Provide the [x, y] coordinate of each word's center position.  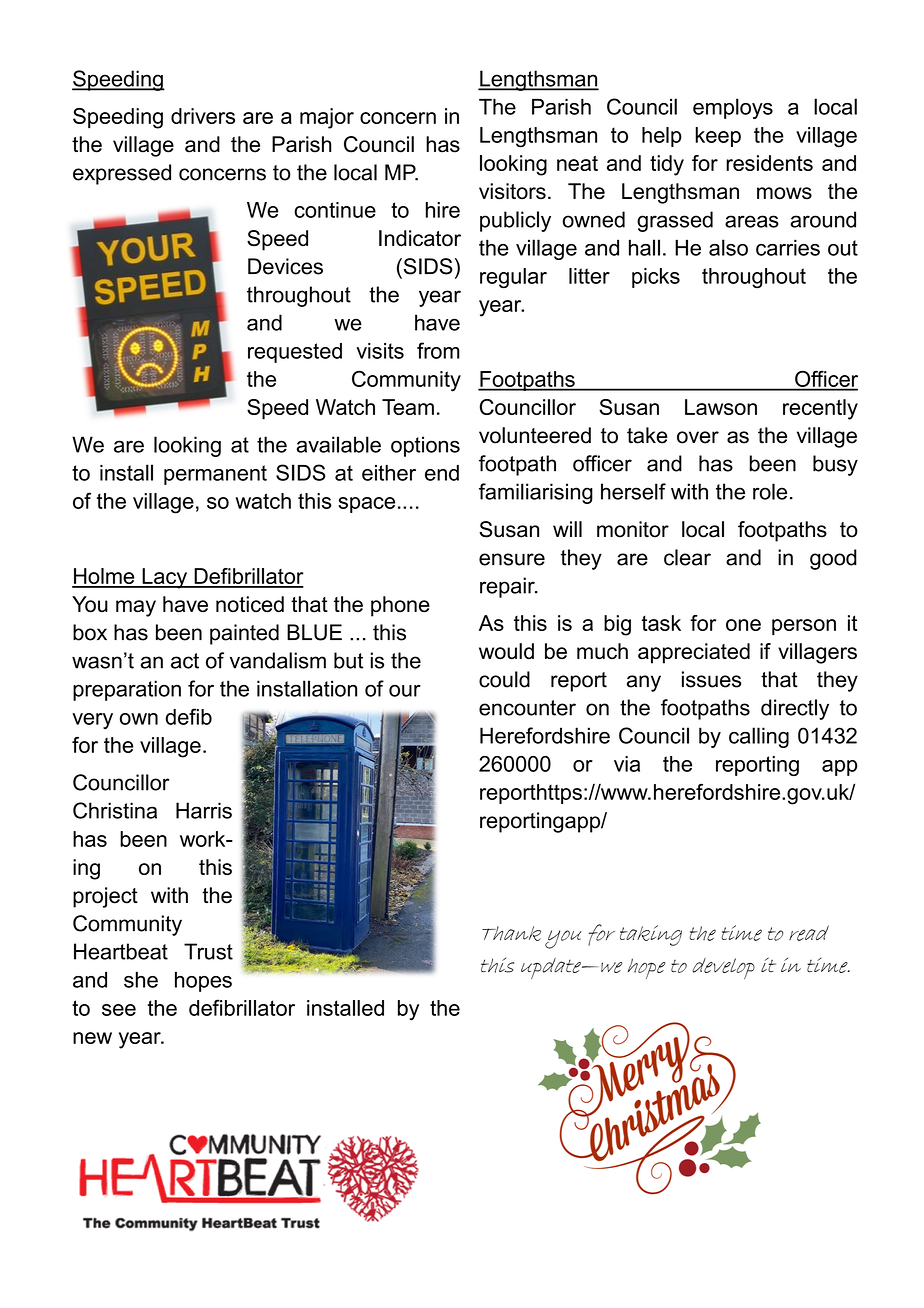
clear [687, 557]
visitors [512, 191]
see [119, 1010]
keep [718, 137]
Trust [208, 951]
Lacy [165, 578]
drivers [203, 116]
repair [508, 587]
